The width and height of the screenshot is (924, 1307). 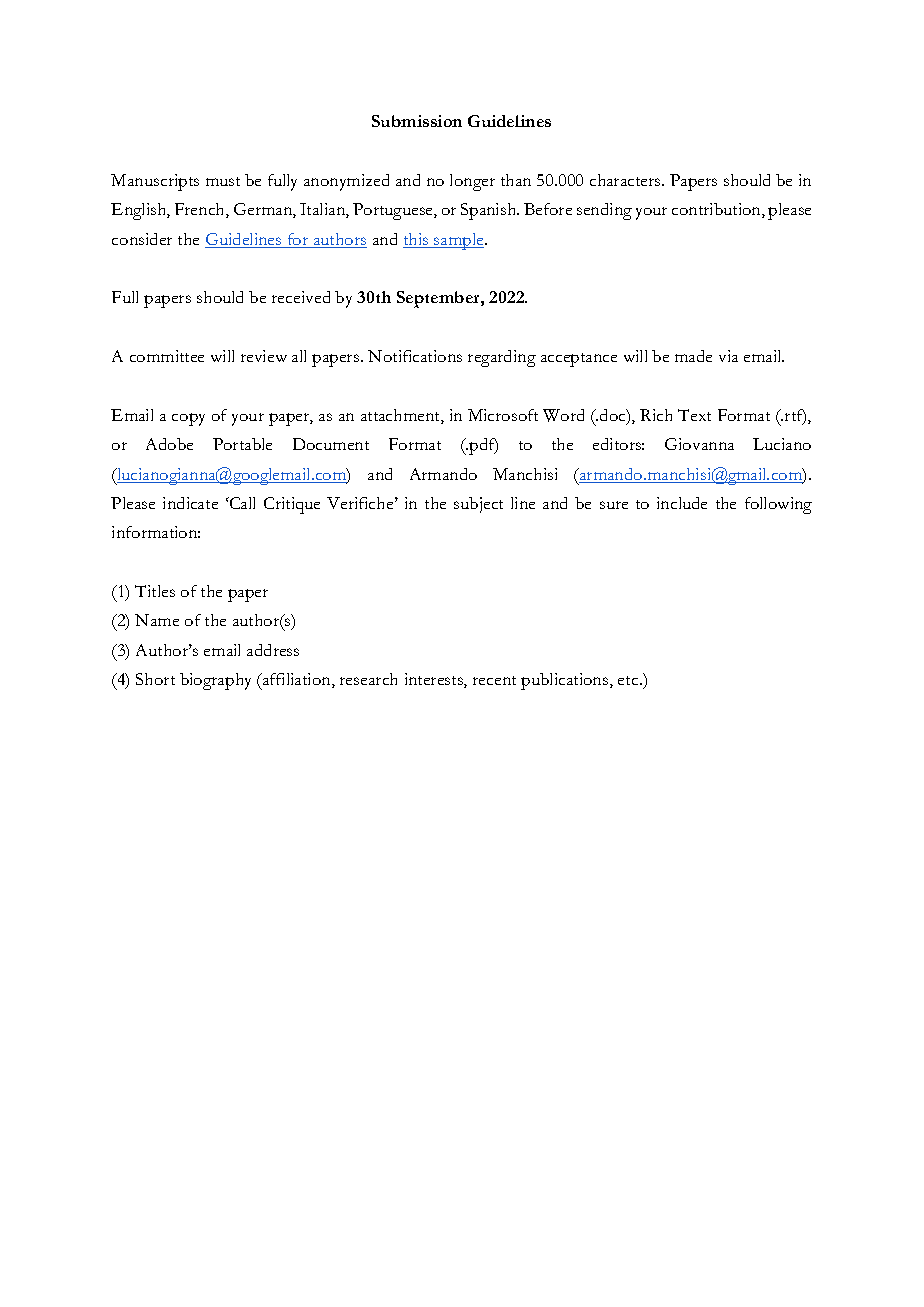 What do you see at coordinates (626, 180) in the screenshot?
I see `characters` at bounding box center [626, 180].
